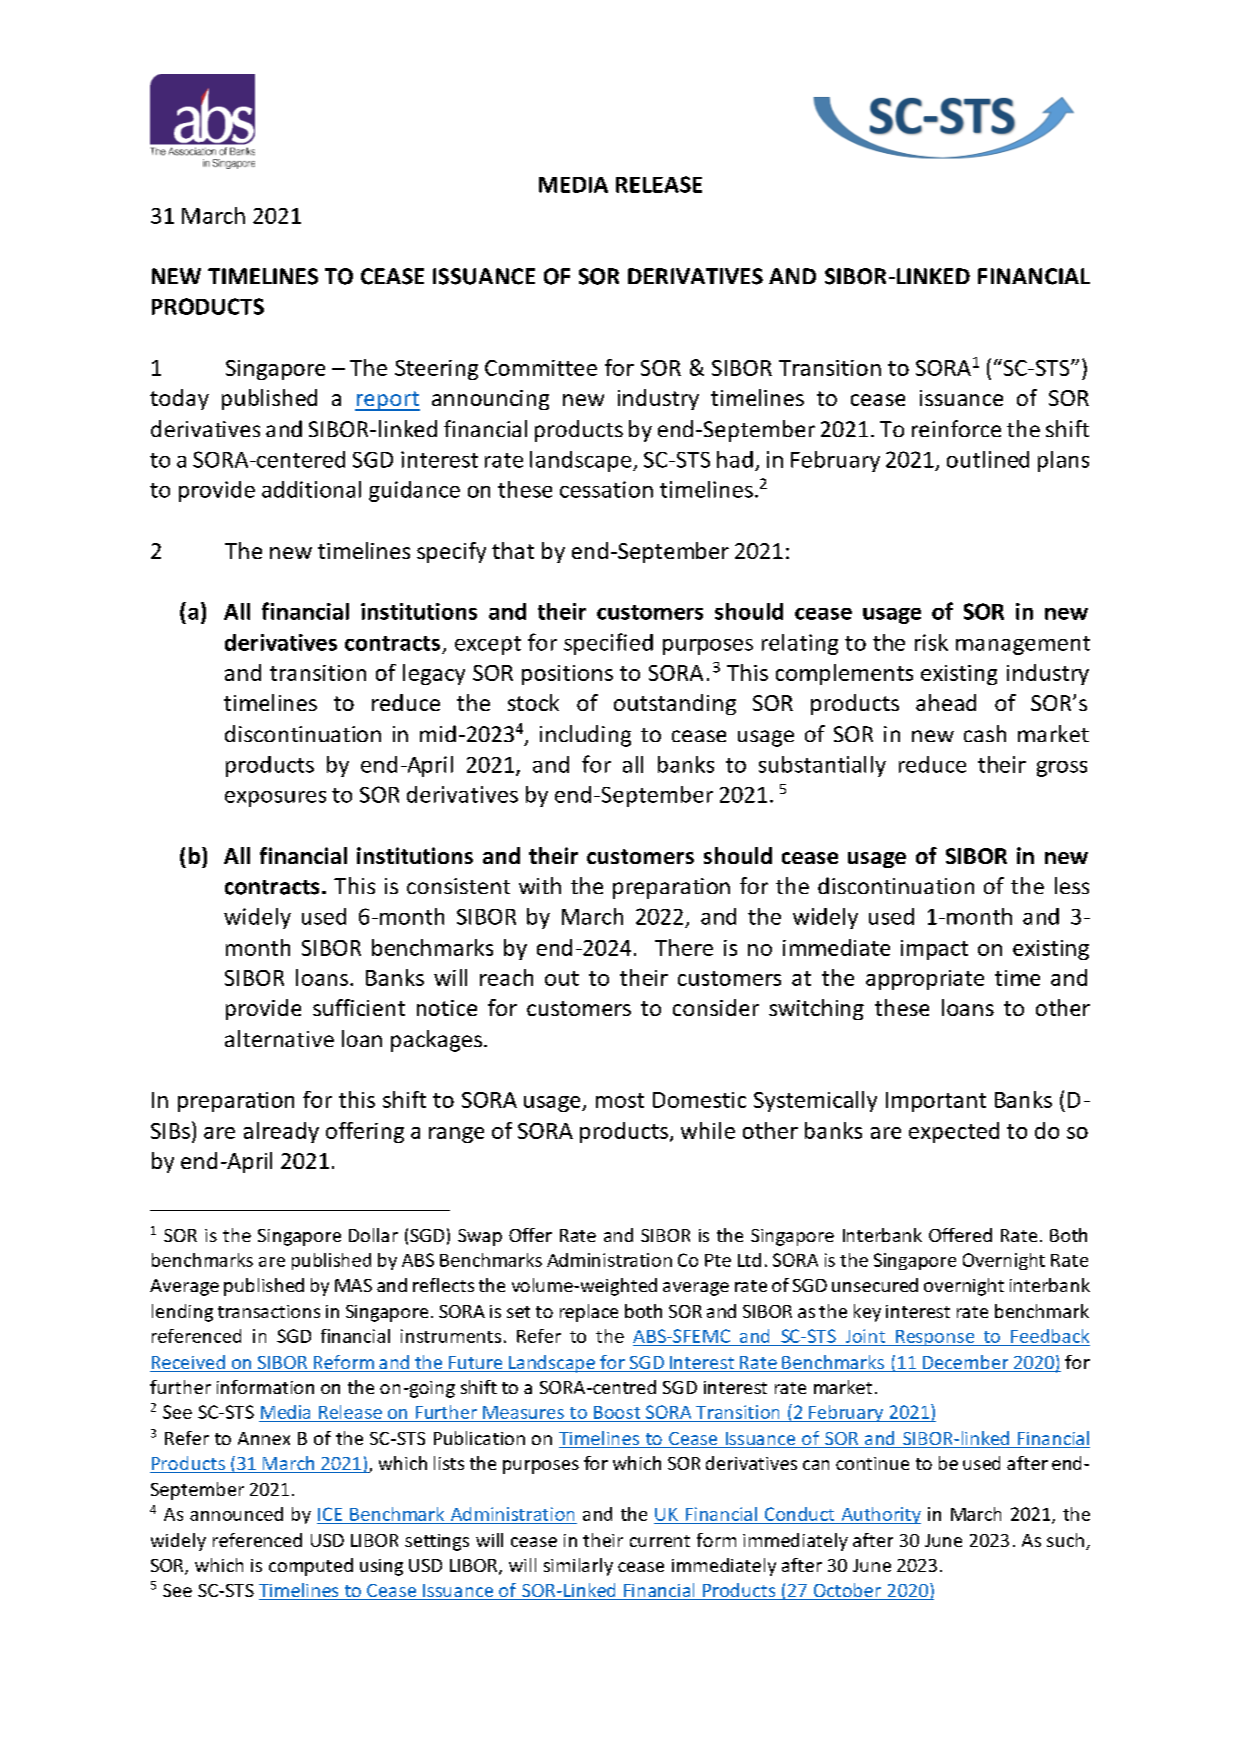  I want to click on computed, so click(311, 1567).
